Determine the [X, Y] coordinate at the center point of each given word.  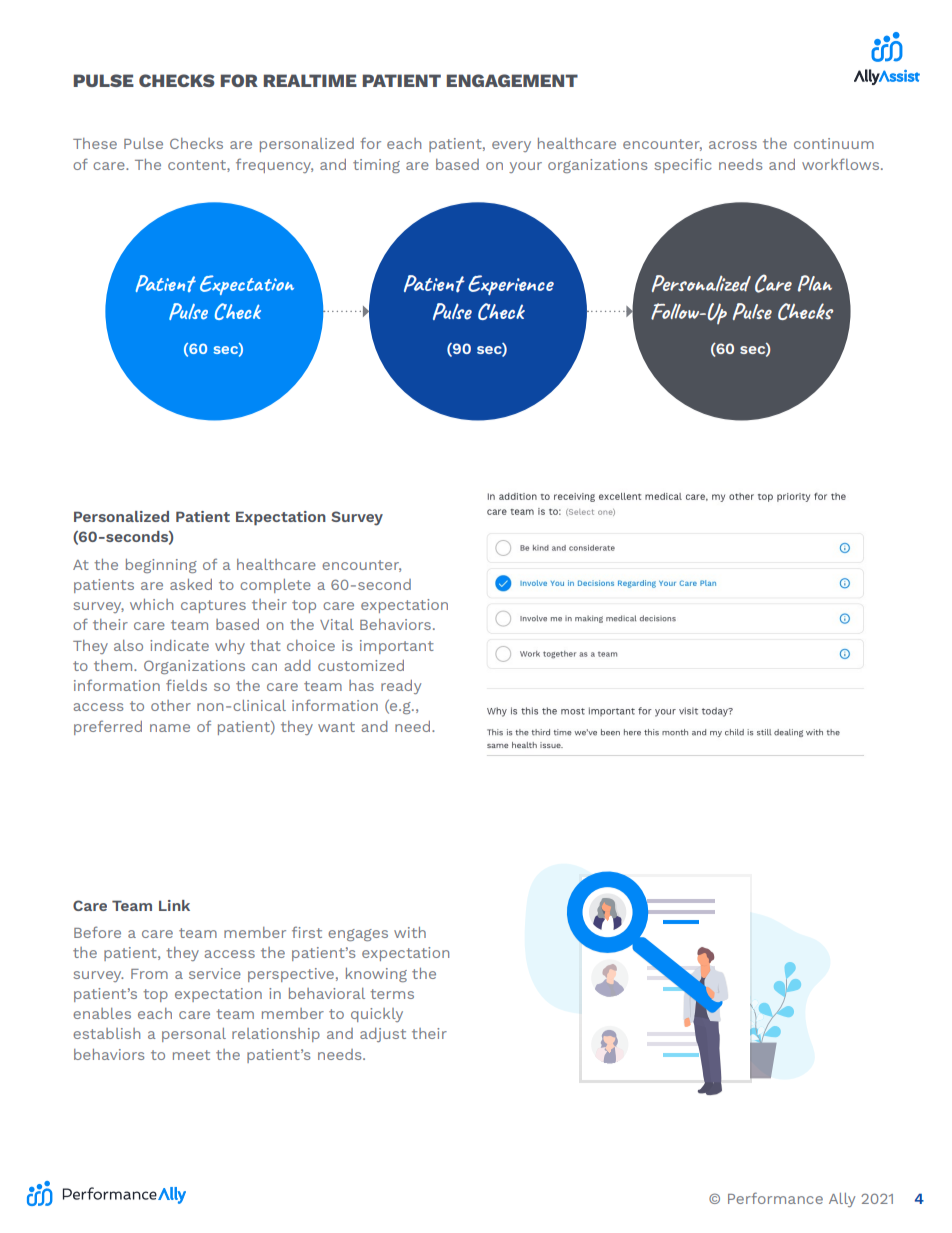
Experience [511, 285]
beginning [161, 566]
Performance [775, 1198]
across [733, 145]
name [170, 728]
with [410, 932]
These [95, 143]
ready [401, 687]
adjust [383, 1035]
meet [191, 1055]
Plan [815, 283]
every [511, 146]
